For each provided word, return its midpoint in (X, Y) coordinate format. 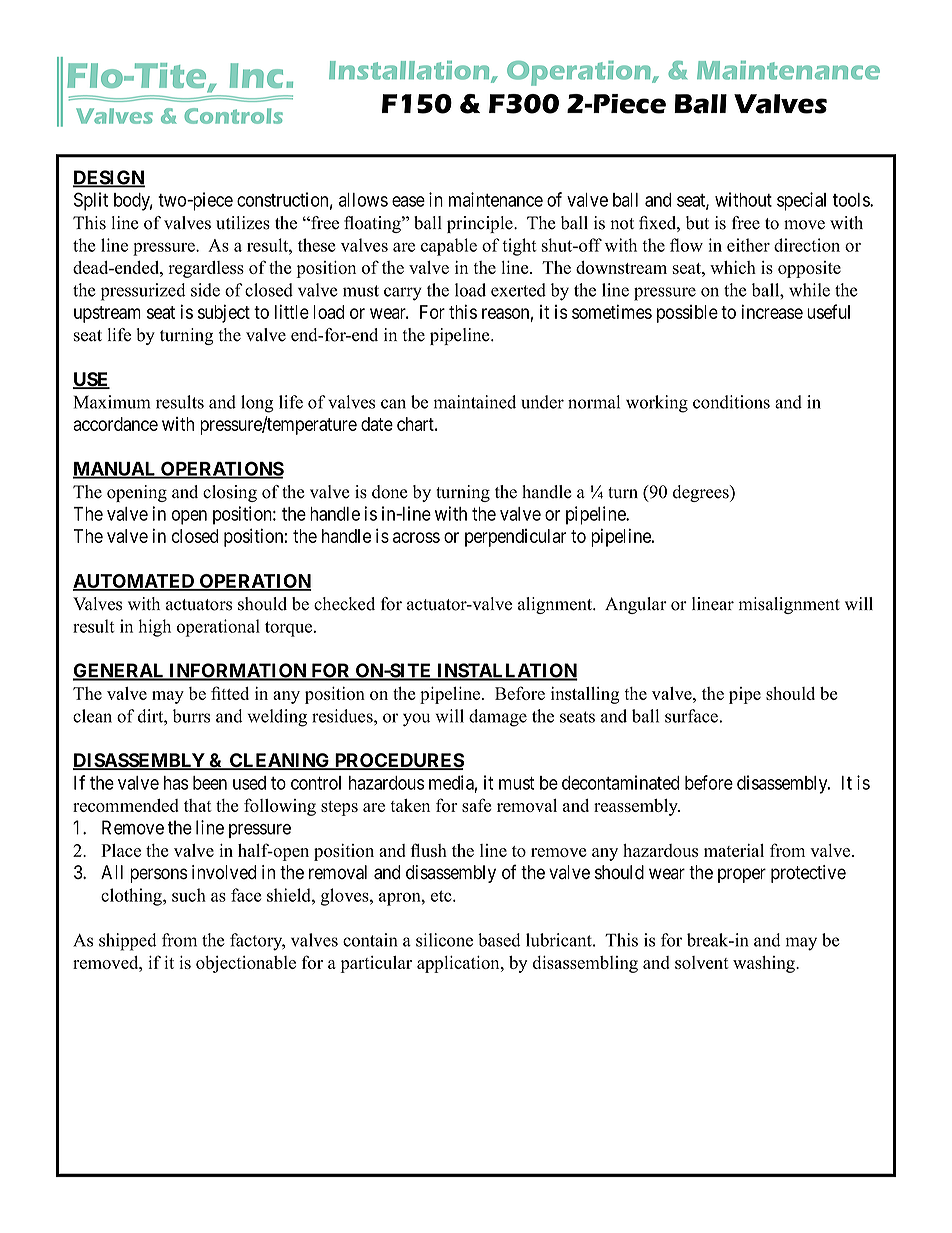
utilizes (243, 223)
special (801, 201)
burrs (191, 716)
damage (498, 718)
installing (585, 695)
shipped (128, 942)
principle (481, 224)
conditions (731, 402)
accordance (115, 424)
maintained (475, 402)
